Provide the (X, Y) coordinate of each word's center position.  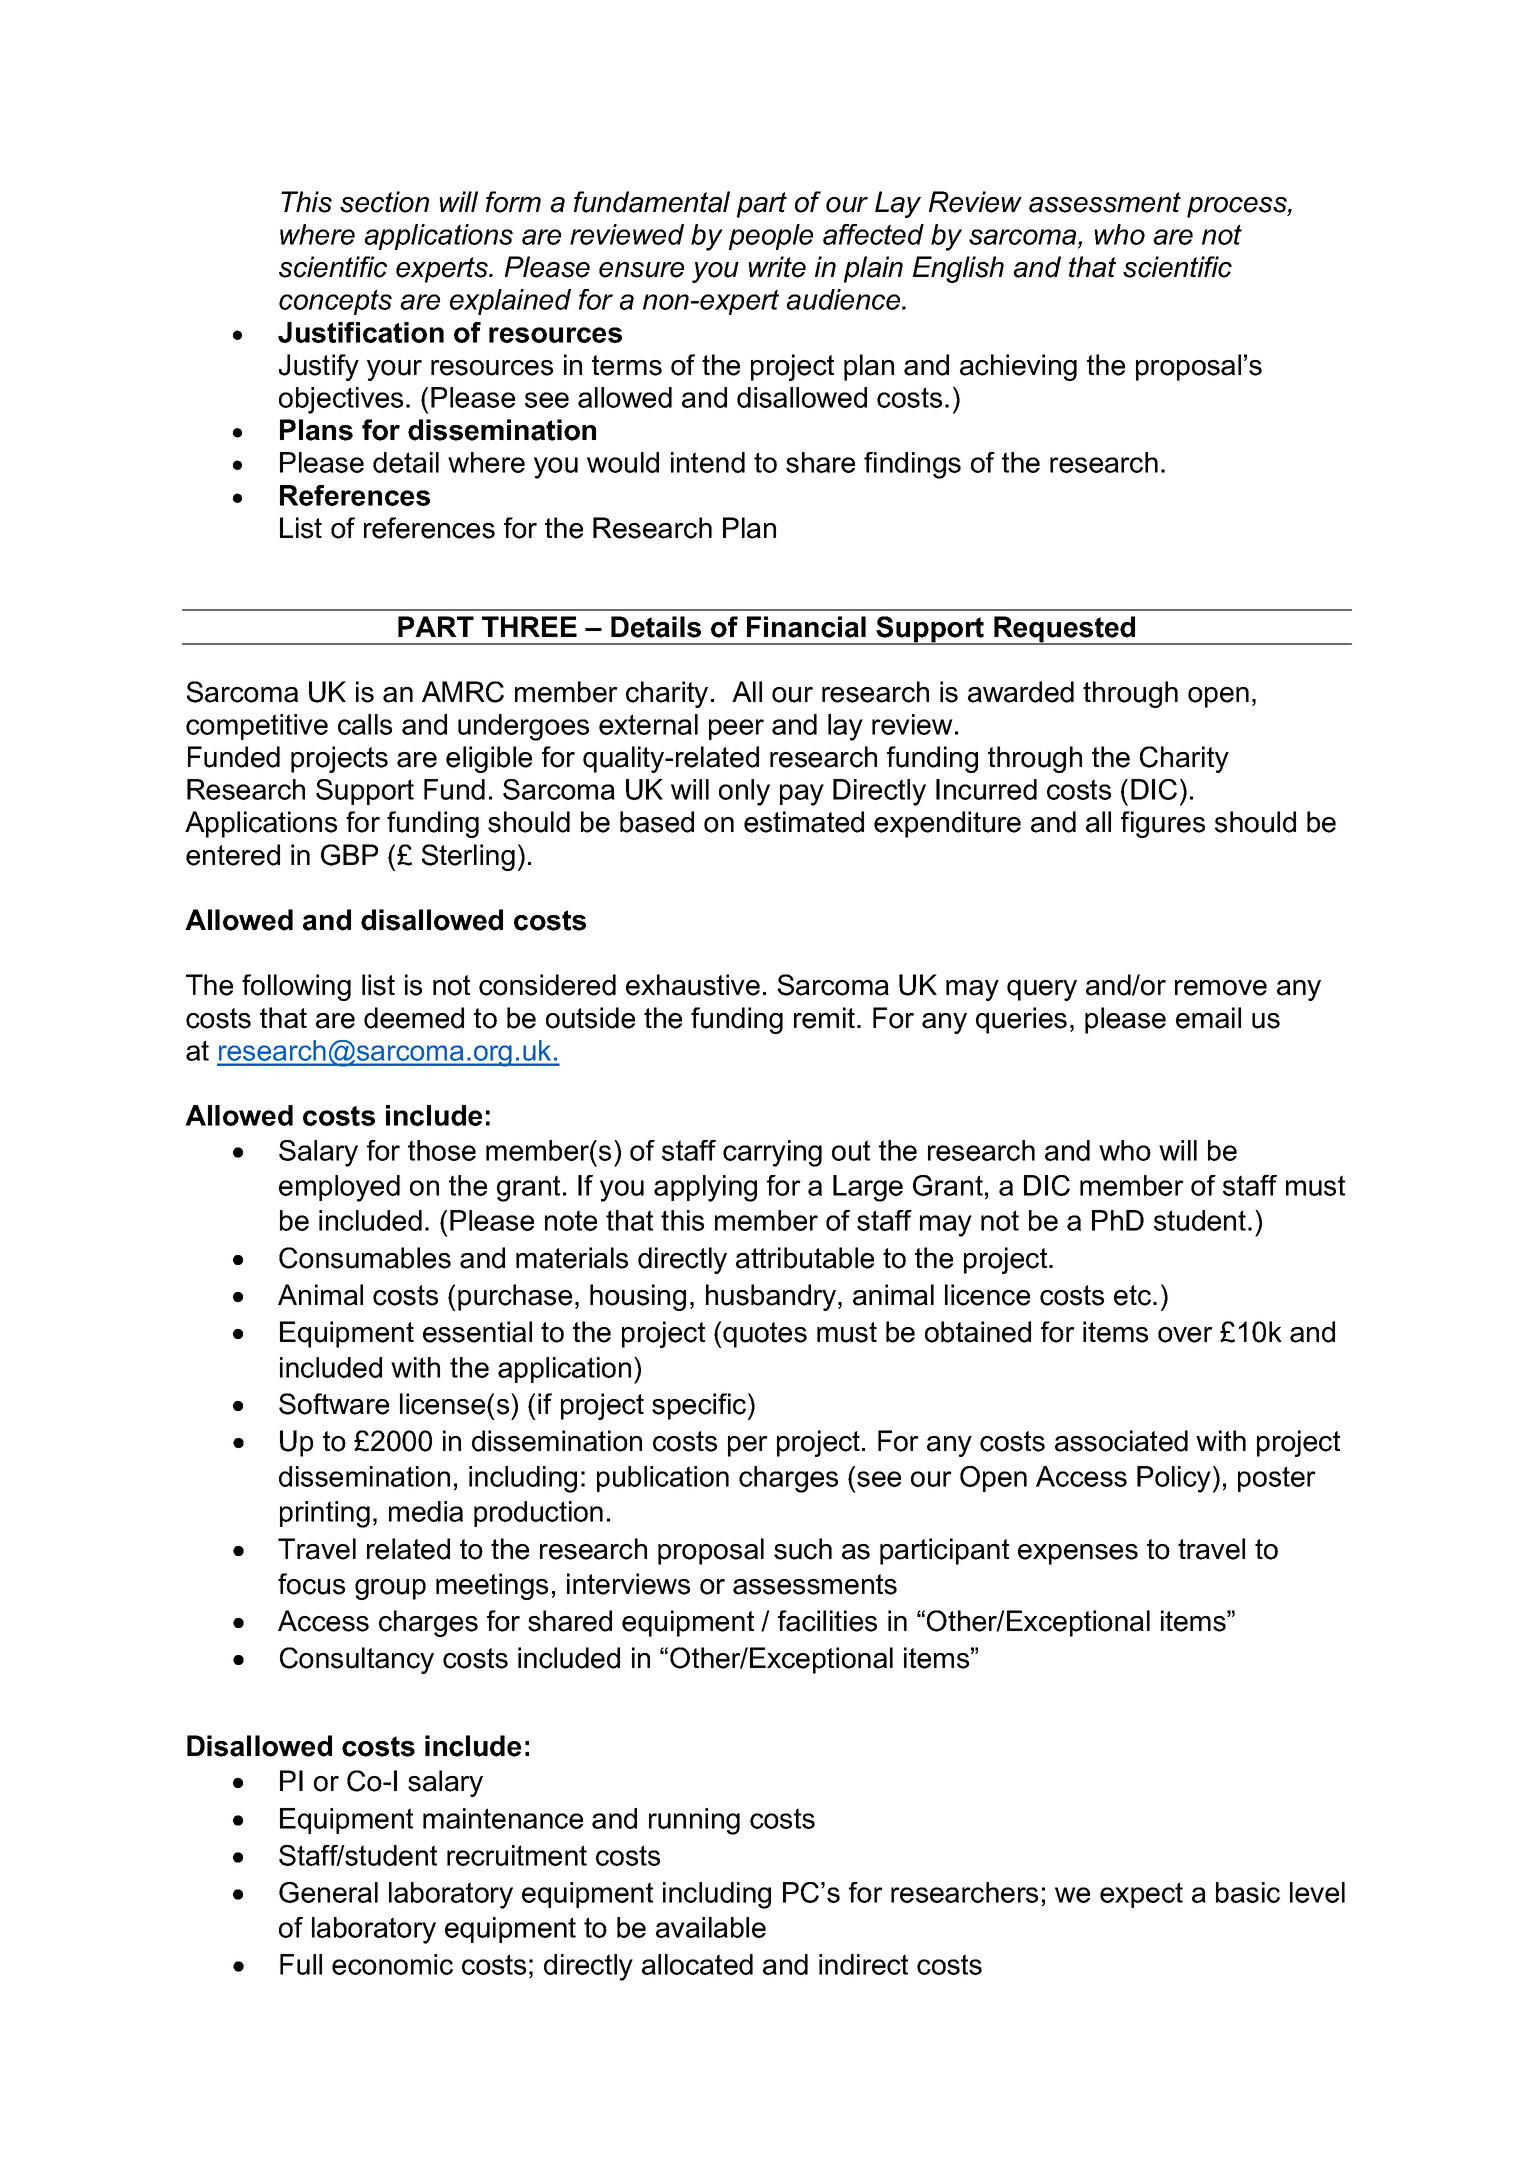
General (328, 1892)
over (1185, 1335)
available (711, 1927)
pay (802, 795)
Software (334, 1404)
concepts (335, 302)
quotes (764, 1335)
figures (1163, 824)
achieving (1018, 367)
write (777, 267)
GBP (349, 855)
